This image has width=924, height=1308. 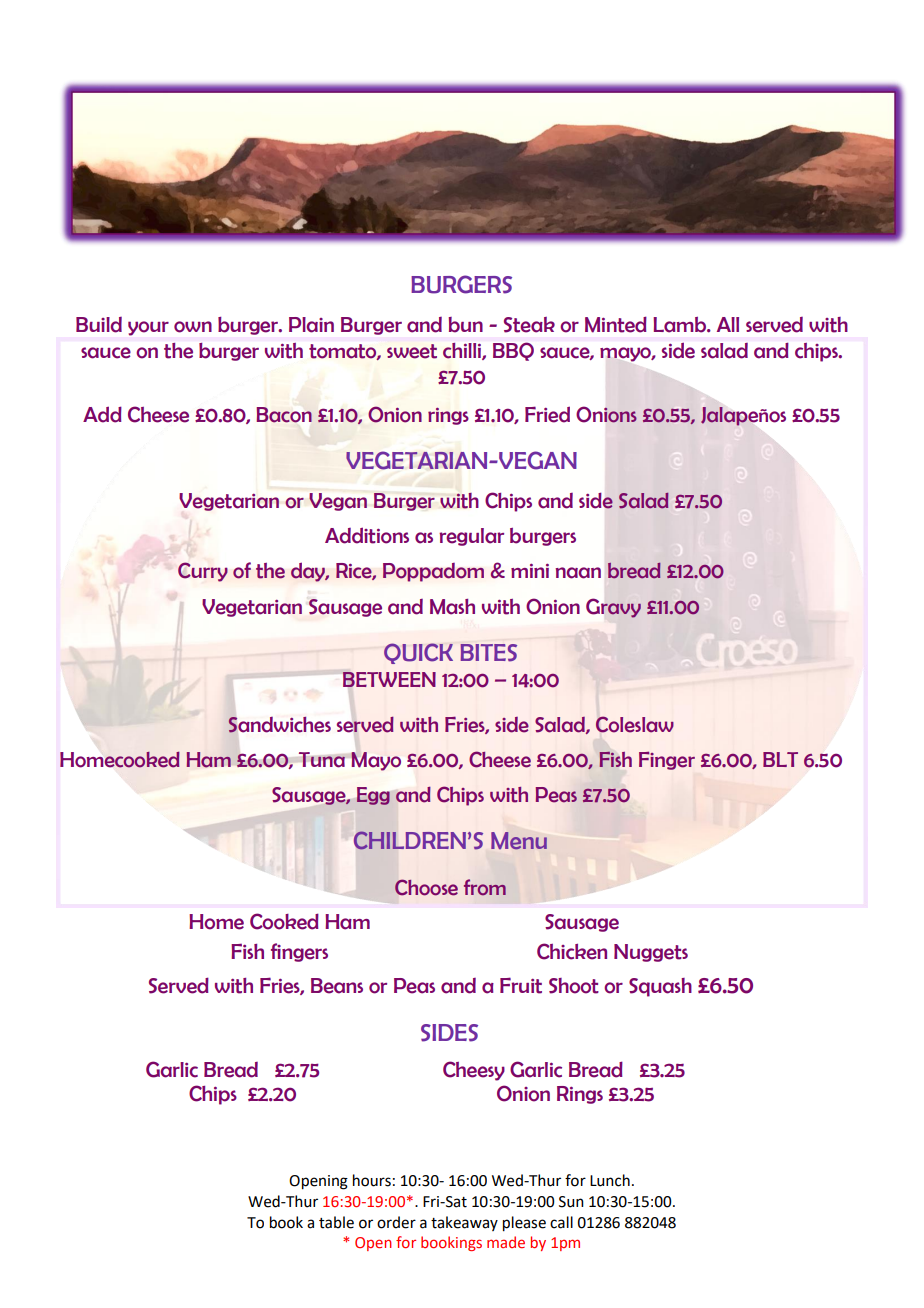 What do you see at coordinates (616, 324) in the image?
I see `Minted` at bounding box center [616, 324].
